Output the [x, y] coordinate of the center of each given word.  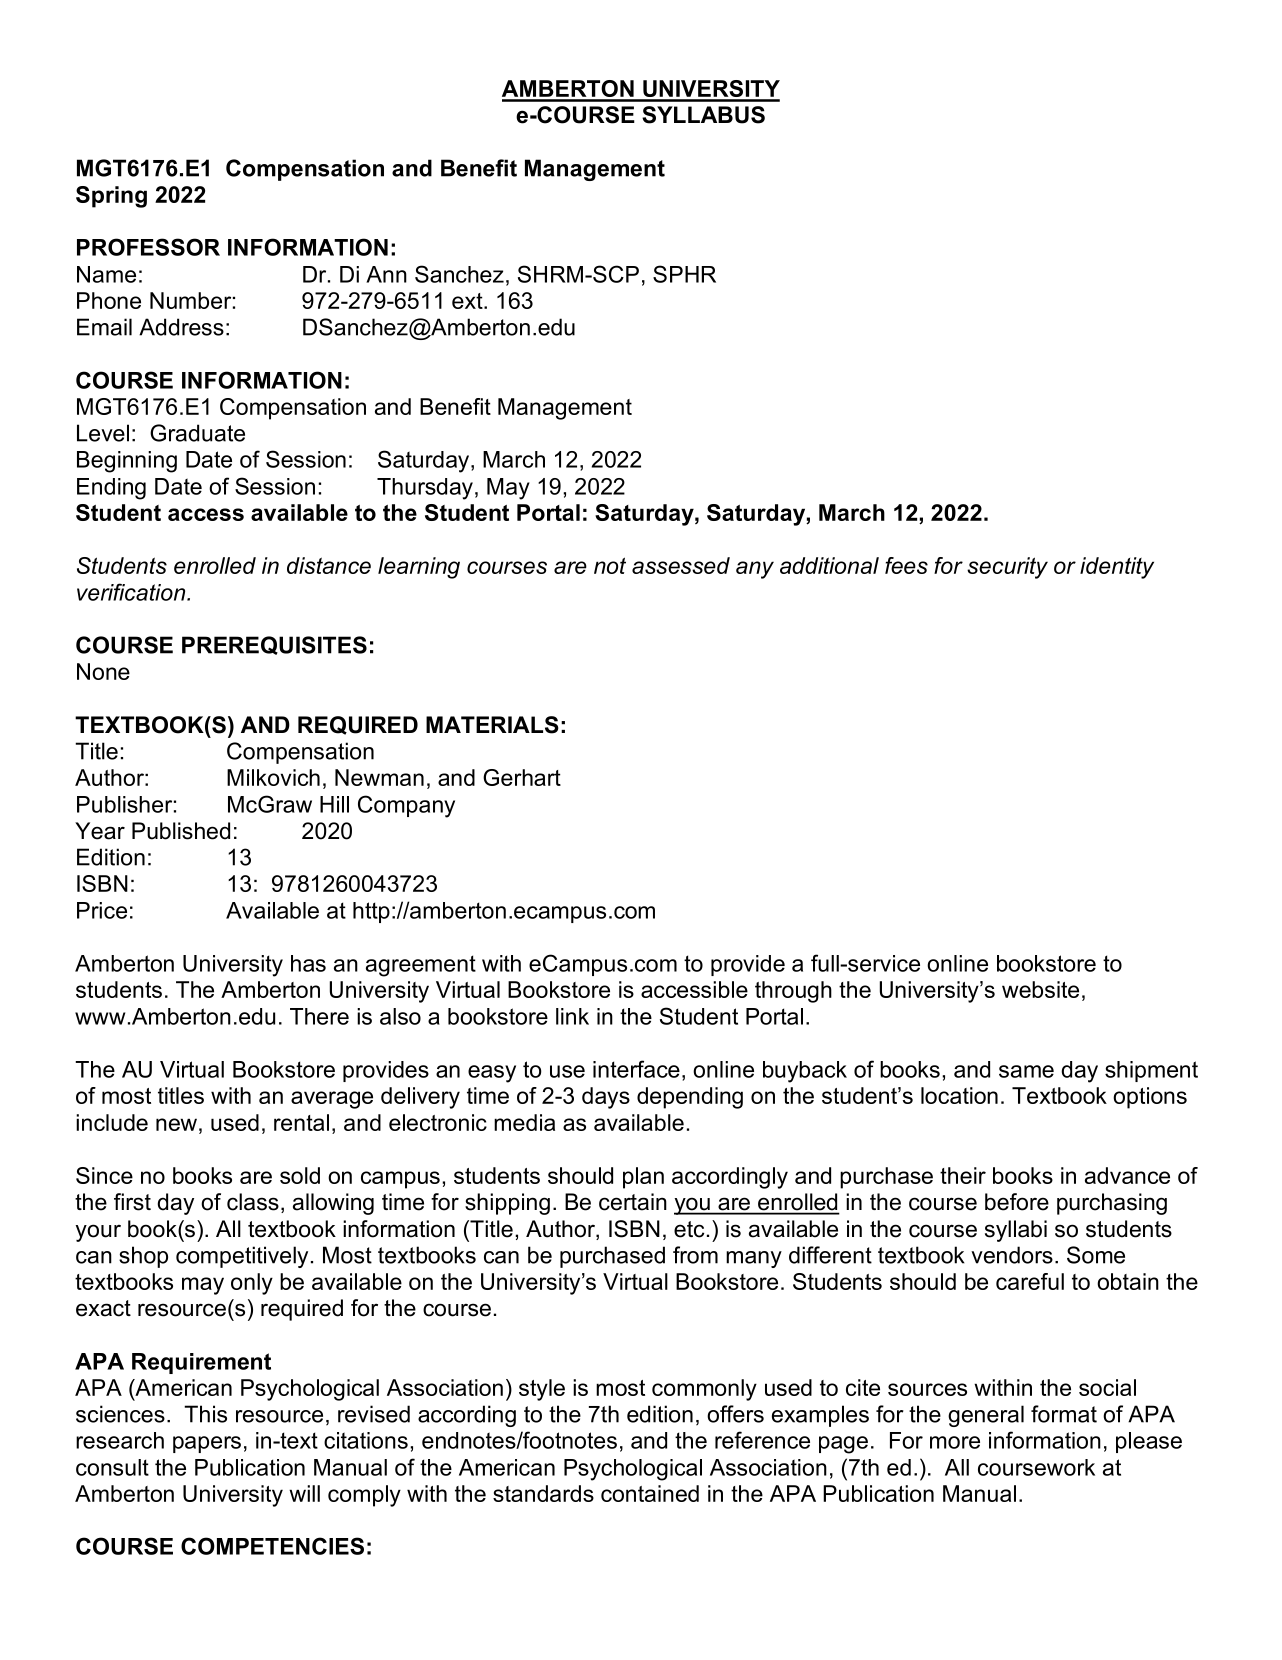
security [1007, 568]
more [955, 1442]
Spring [111, 197]
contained [650, 1493]
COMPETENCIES [272, 1546]
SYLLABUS [703, 115]
